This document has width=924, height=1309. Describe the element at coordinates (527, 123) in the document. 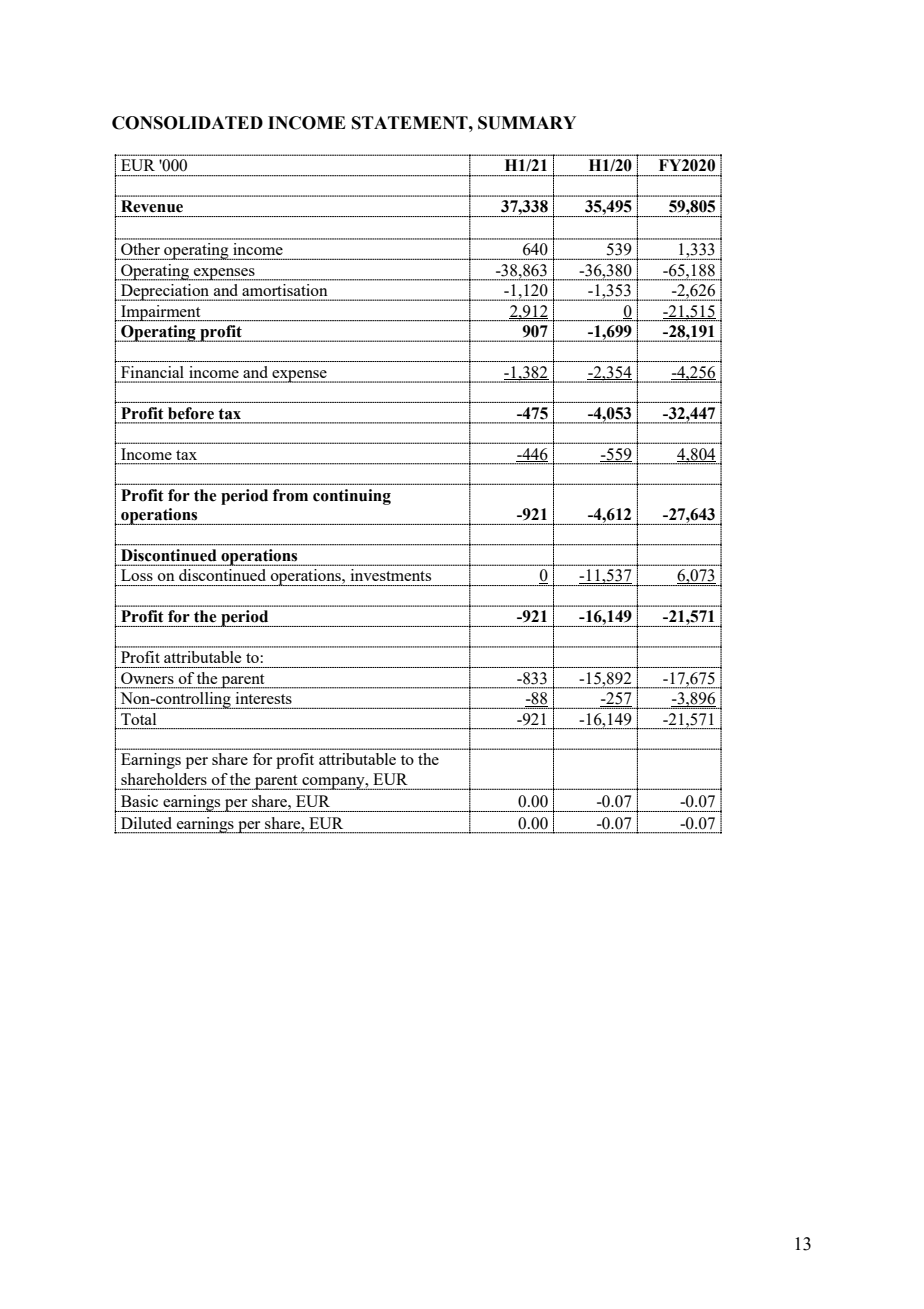

I see `SUMMARY` at that location.
